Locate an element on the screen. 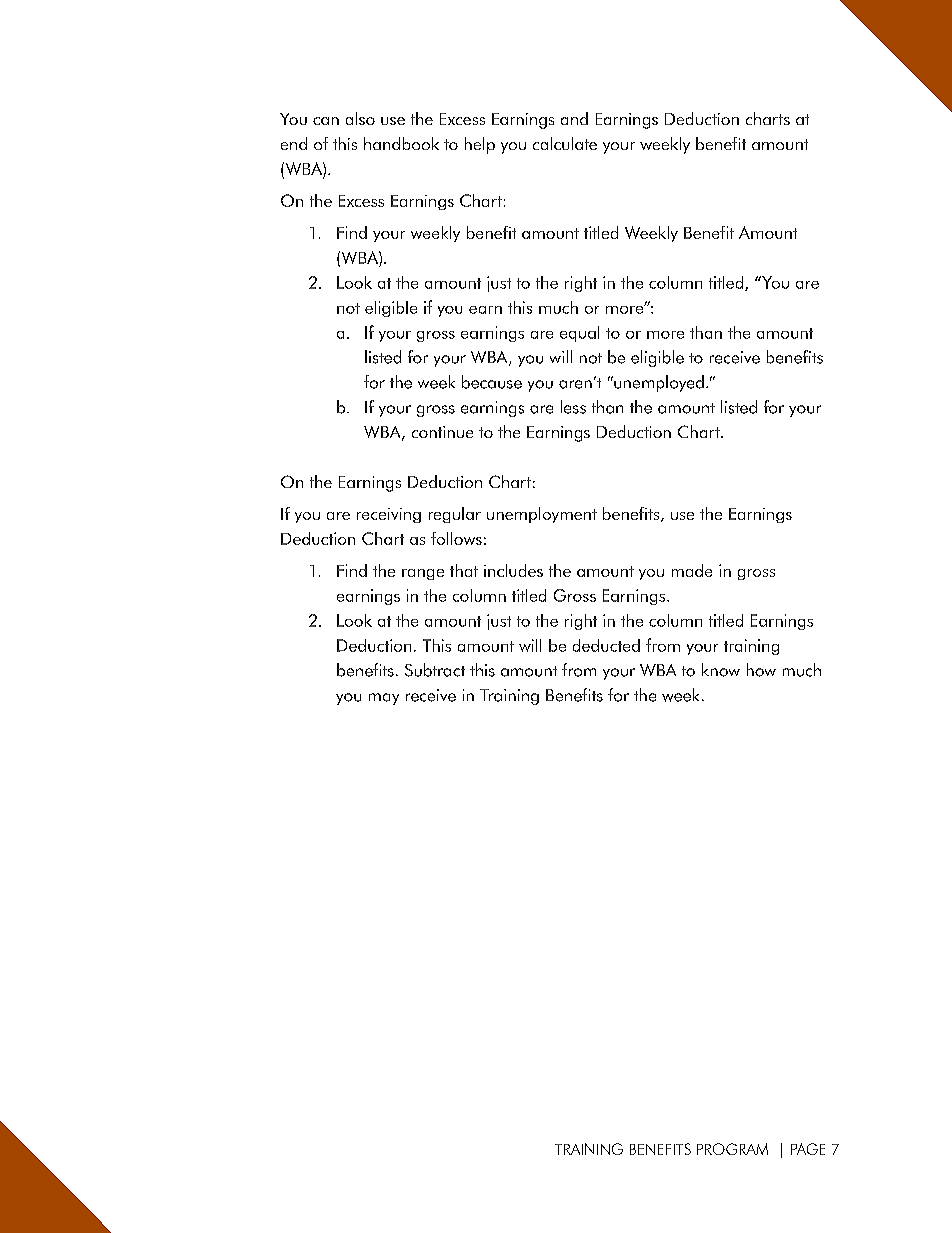 Image resolution: width=952 pixels, height=1233 pixels. PAGE is located at coordinates (808, 1149).
